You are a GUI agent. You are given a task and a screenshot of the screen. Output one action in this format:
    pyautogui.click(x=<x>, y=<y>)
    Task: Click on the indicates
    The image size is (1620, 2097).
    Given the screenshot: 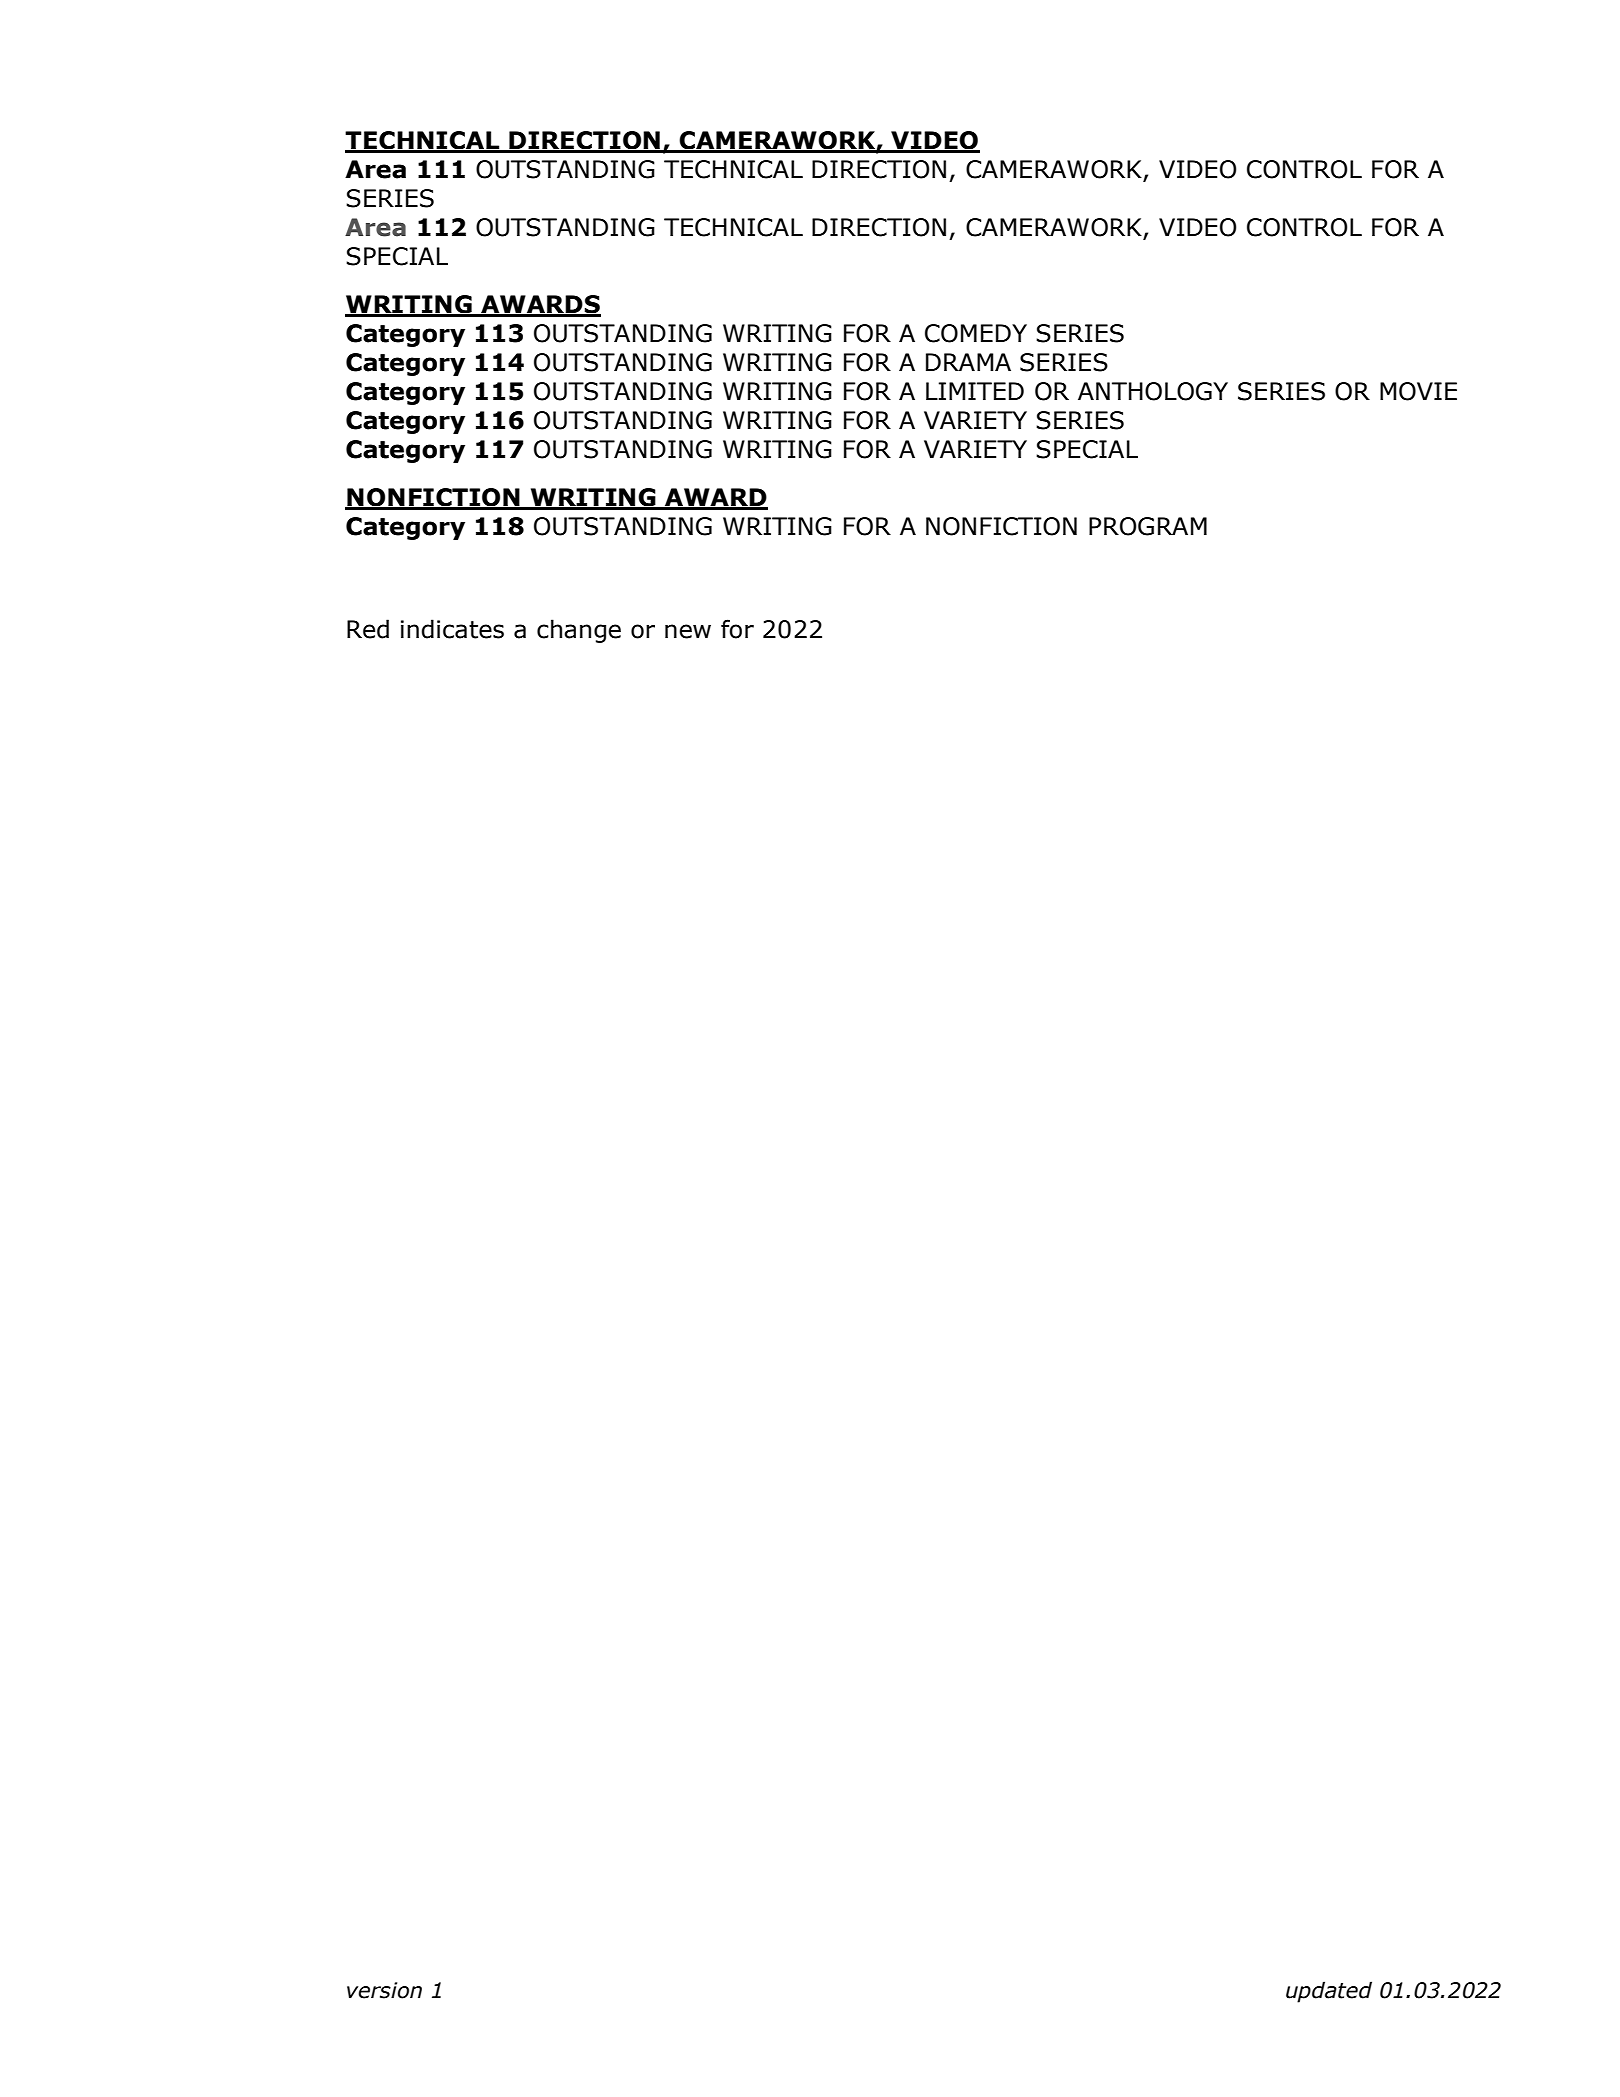 What is the action you would take?
    pyautogui.click(x=452, y=629)
